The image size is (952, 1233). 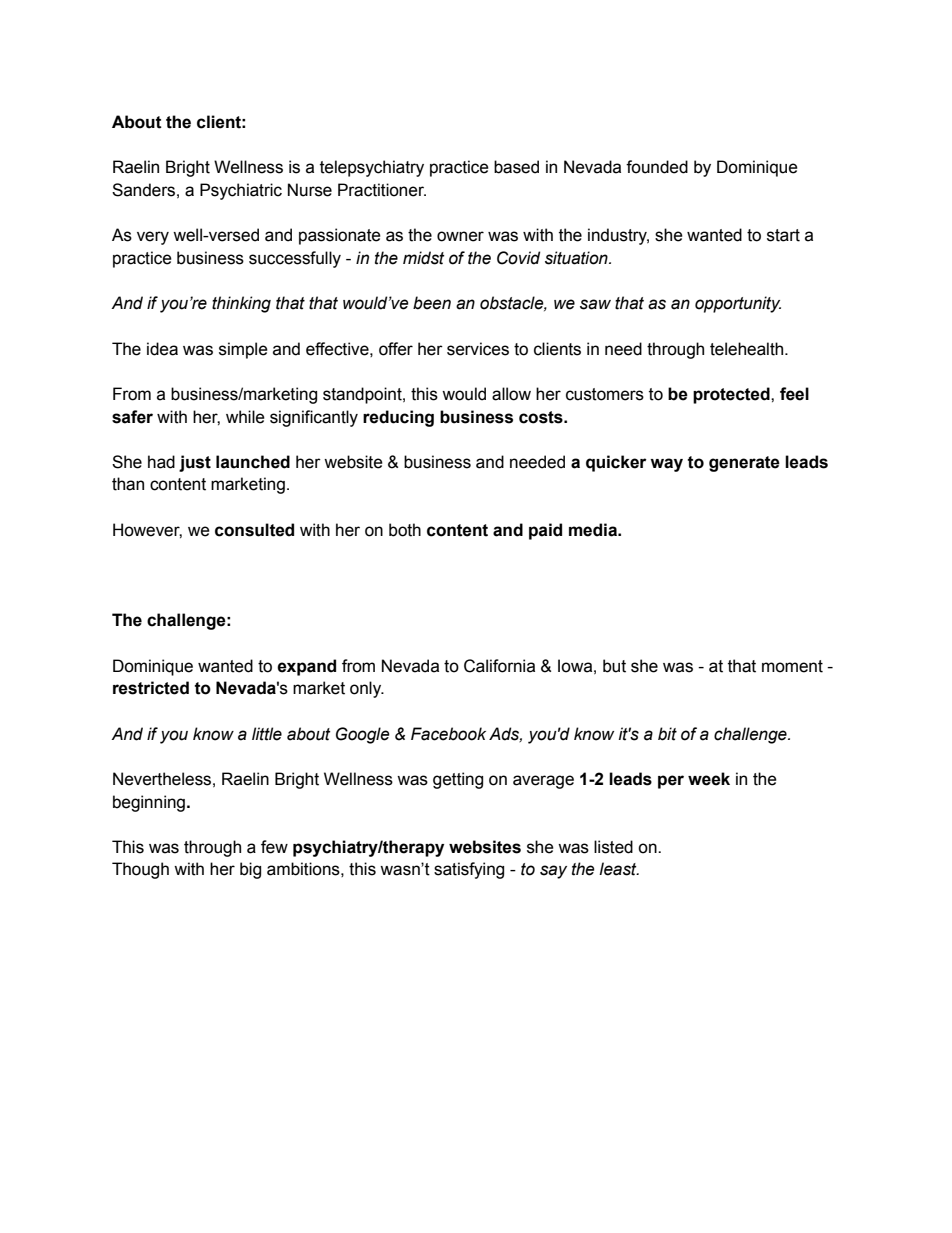 I want to click on based, so click(x=516, y=167).
